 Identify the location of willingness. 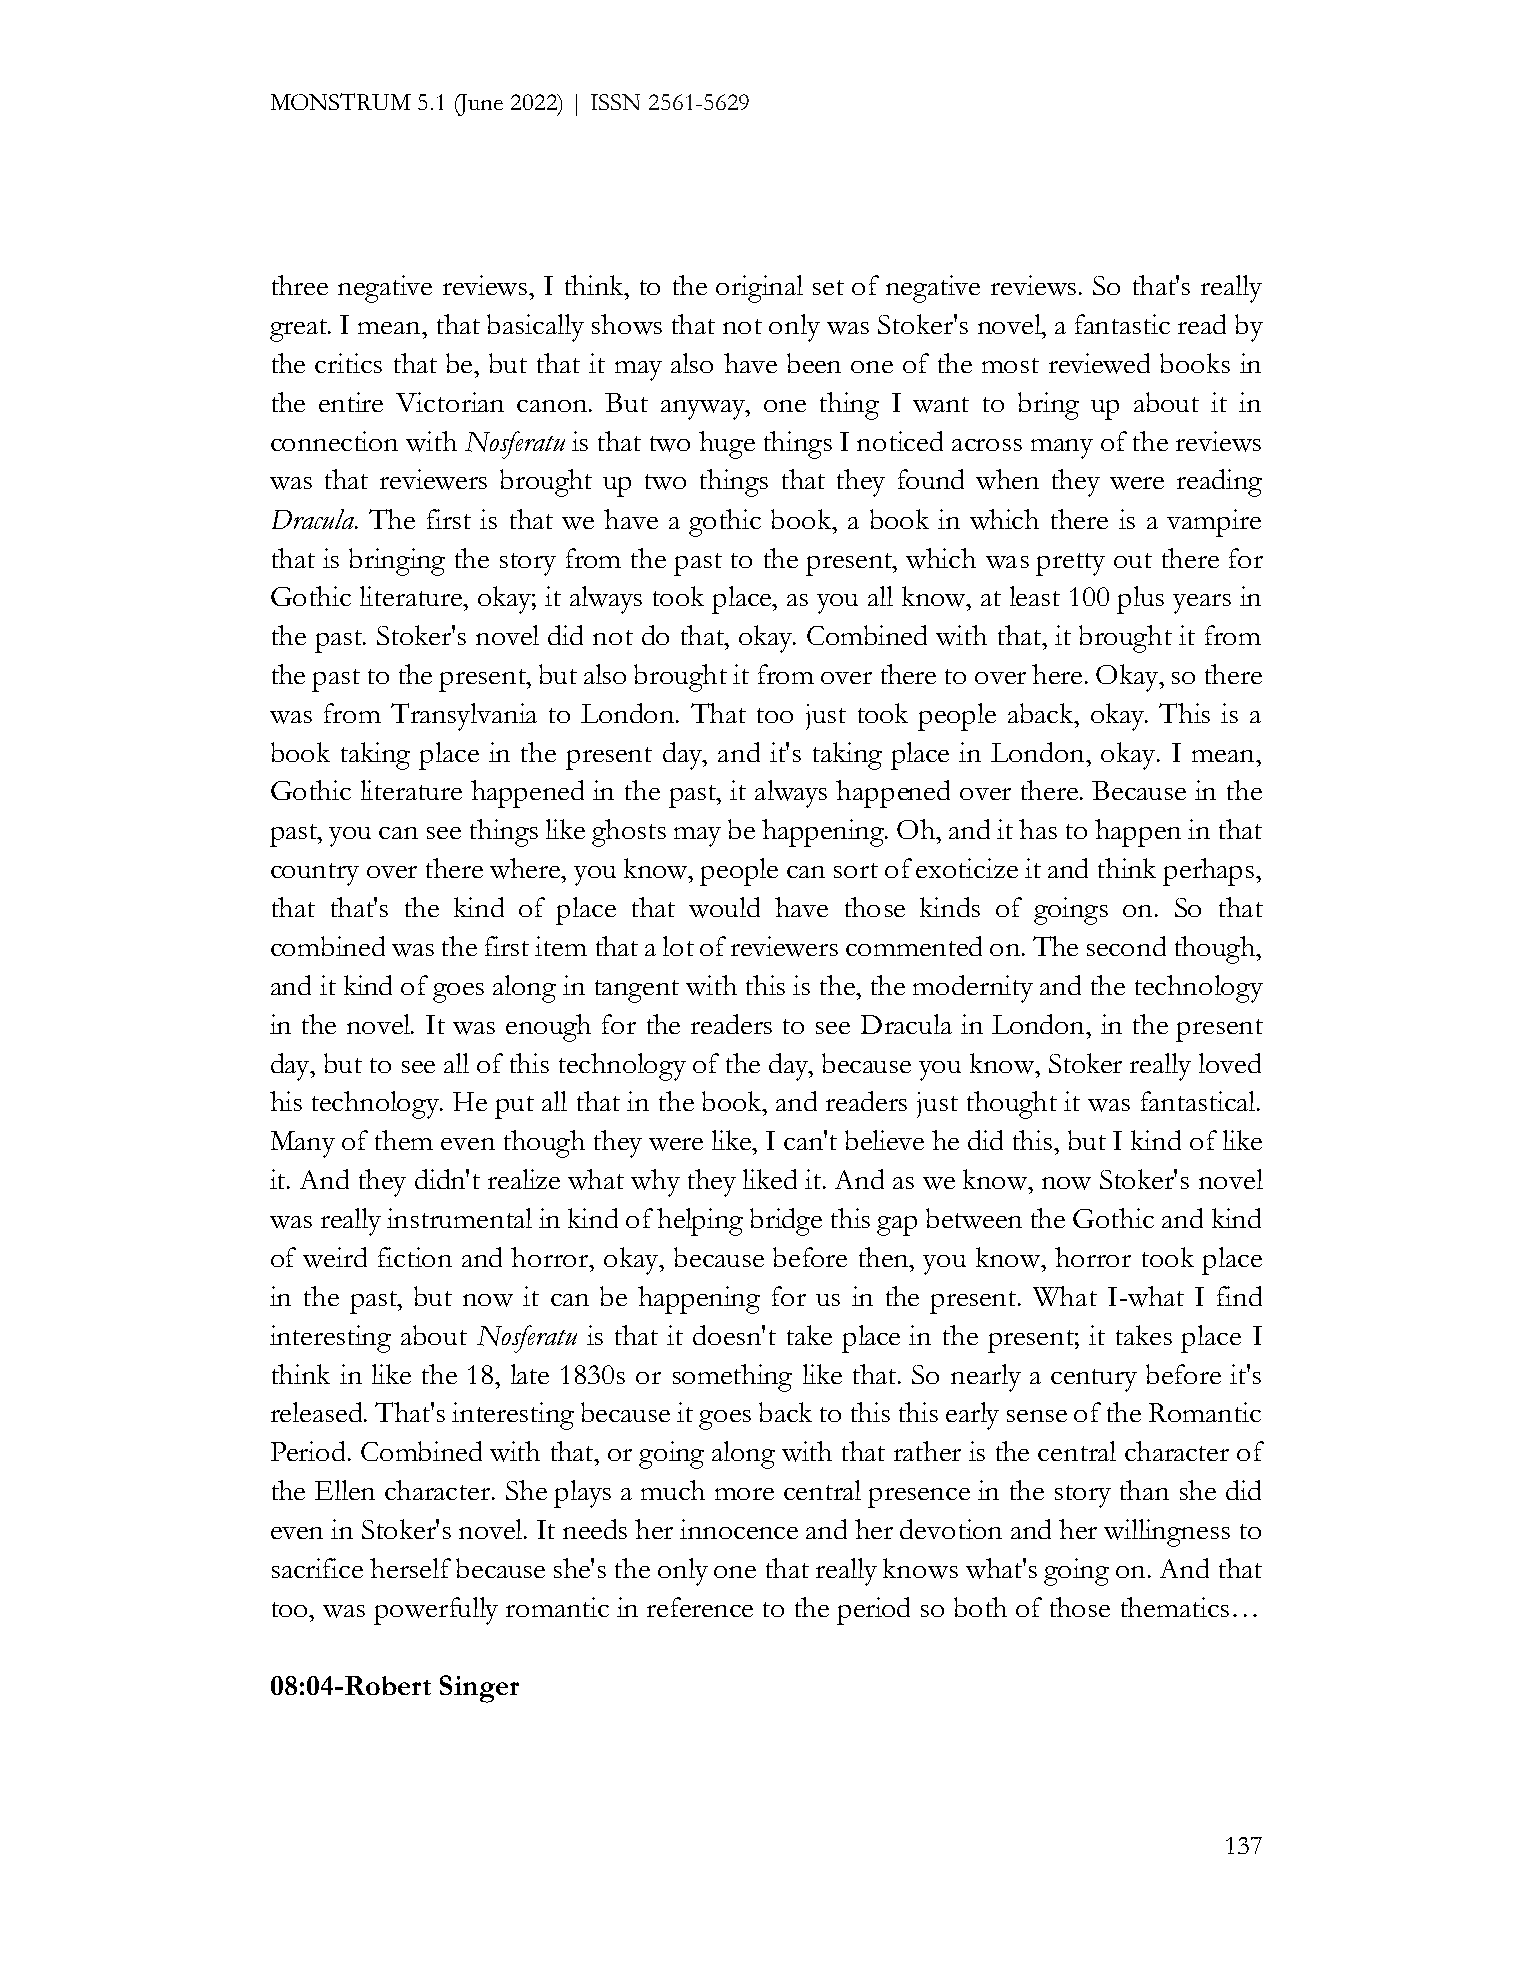
(1167, 1533).
